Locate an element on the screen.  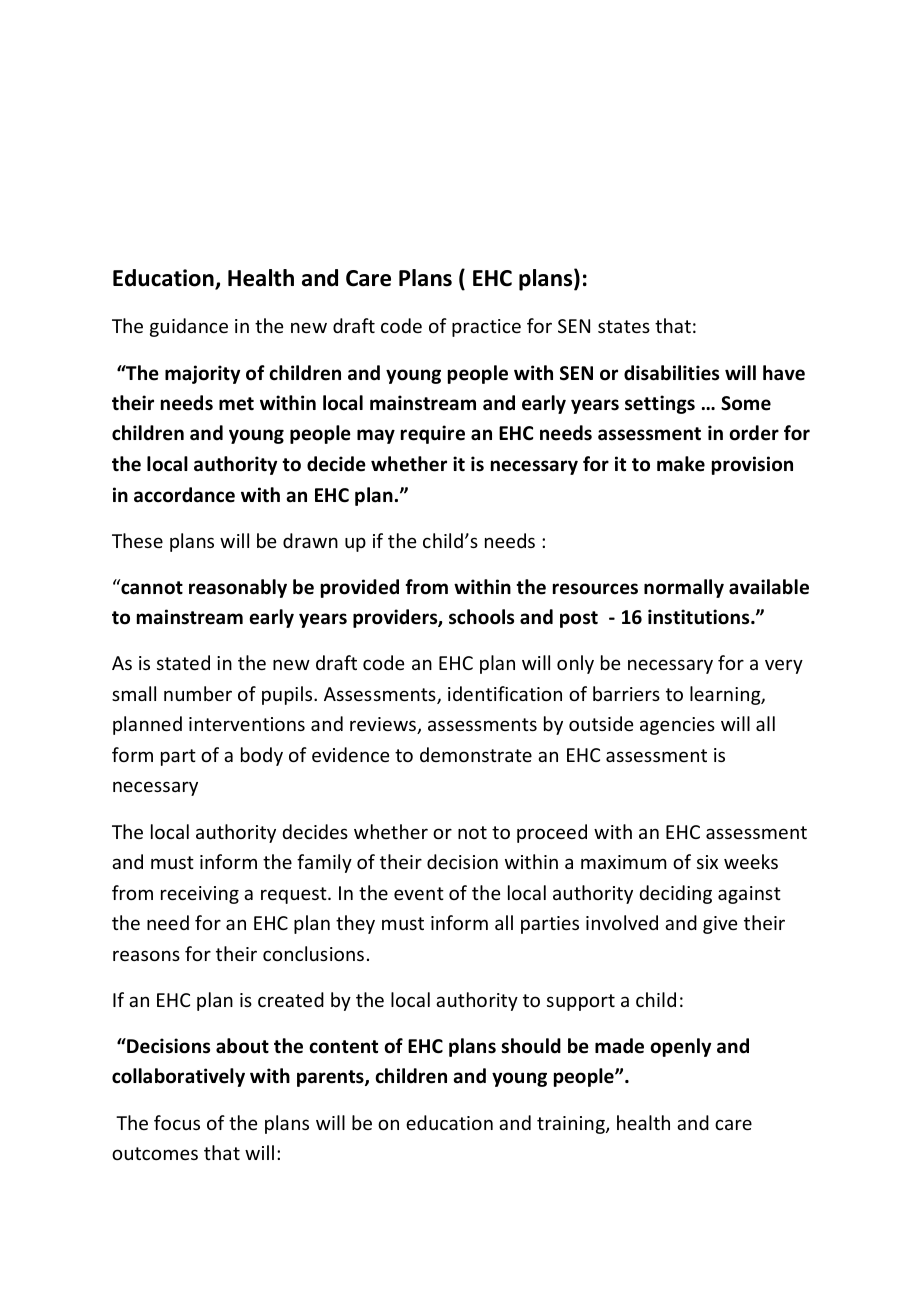
demonstrate is located at coordinates (476, 754).
